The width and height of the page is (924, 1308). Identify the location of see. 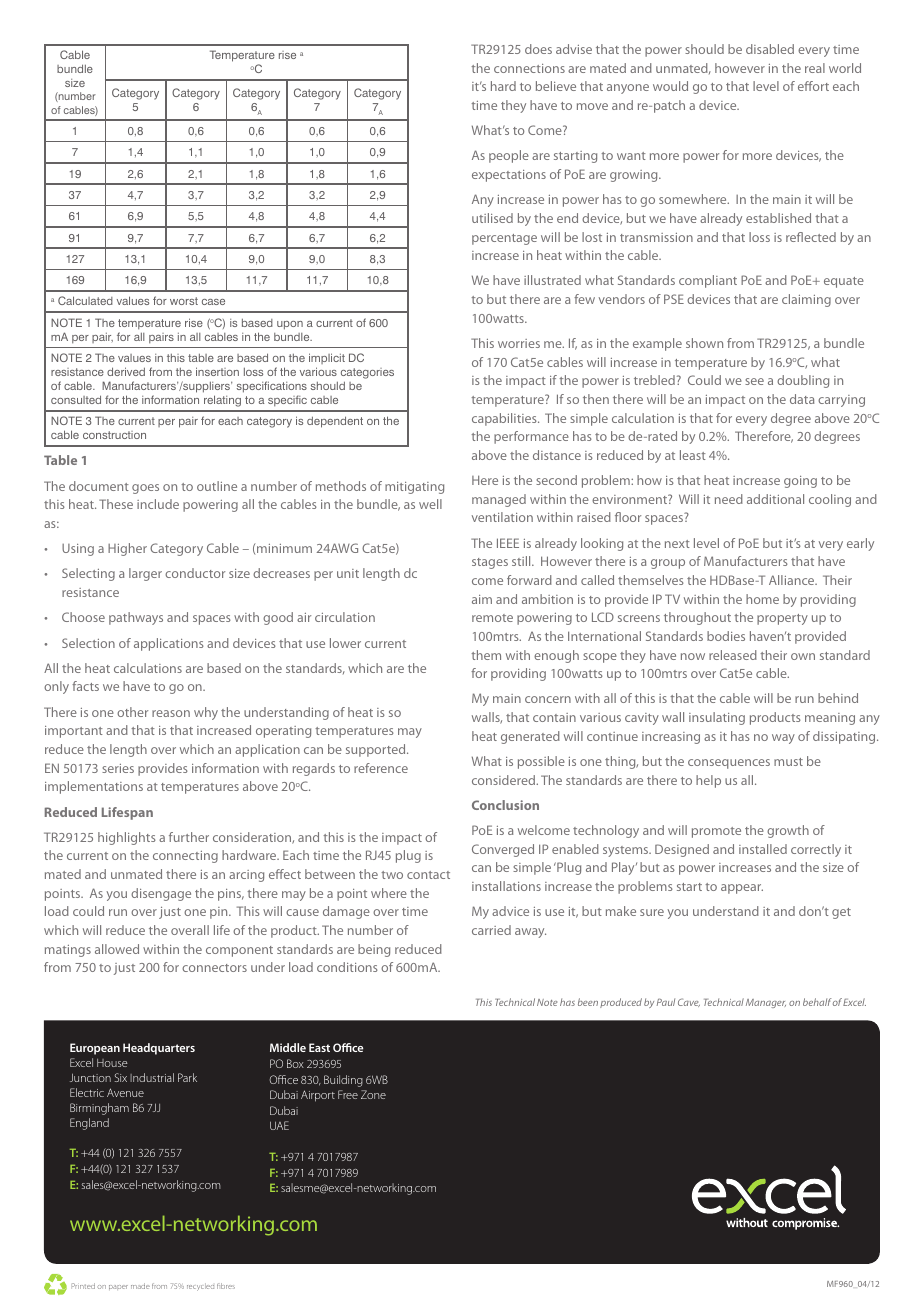
(754, 381).
